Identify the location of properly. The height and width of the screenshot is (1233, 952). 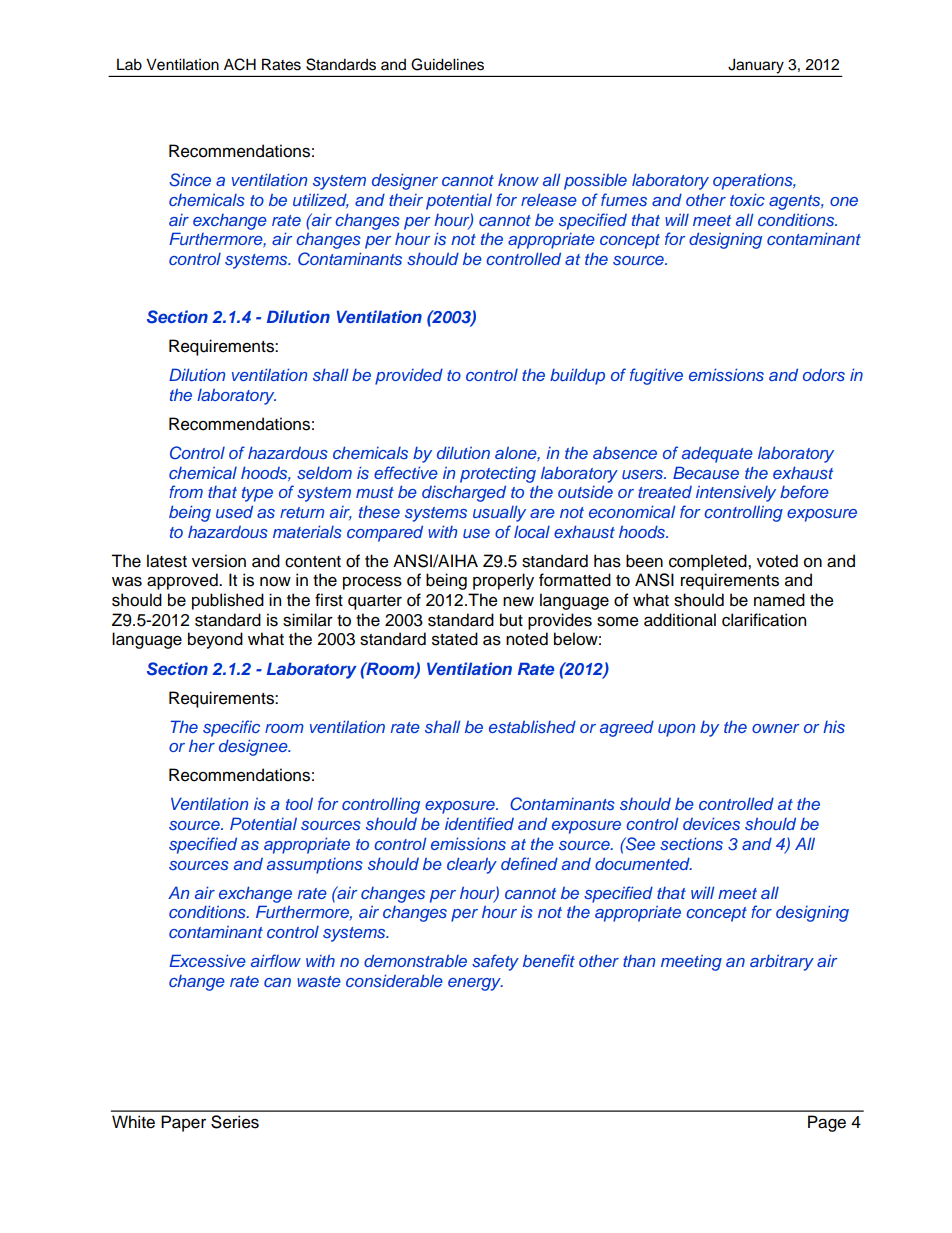
(503, 581).
